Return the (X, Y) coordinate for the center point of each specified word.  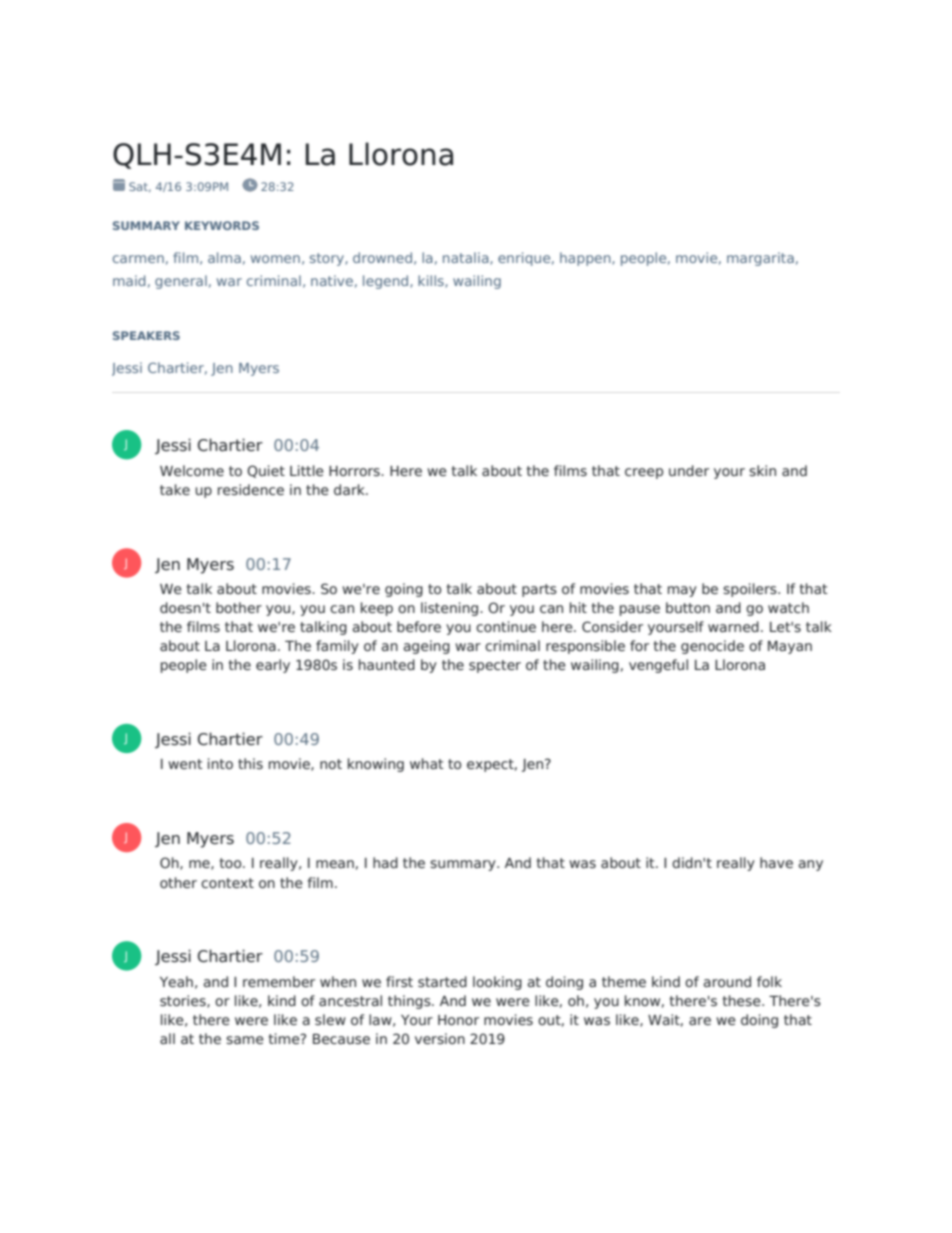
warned (733, 626)
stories (184, 1001)
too (231, 863)
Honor (458, 1020)
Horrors (355, 471)
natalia (467, 258)
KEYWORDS (222, 225)
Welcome (192, 470)
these (742, 1000)
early (273, 666)
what (427, 763)
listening (451, 609)
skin (762, 470)
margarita (760, 259)
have (776, 862)
